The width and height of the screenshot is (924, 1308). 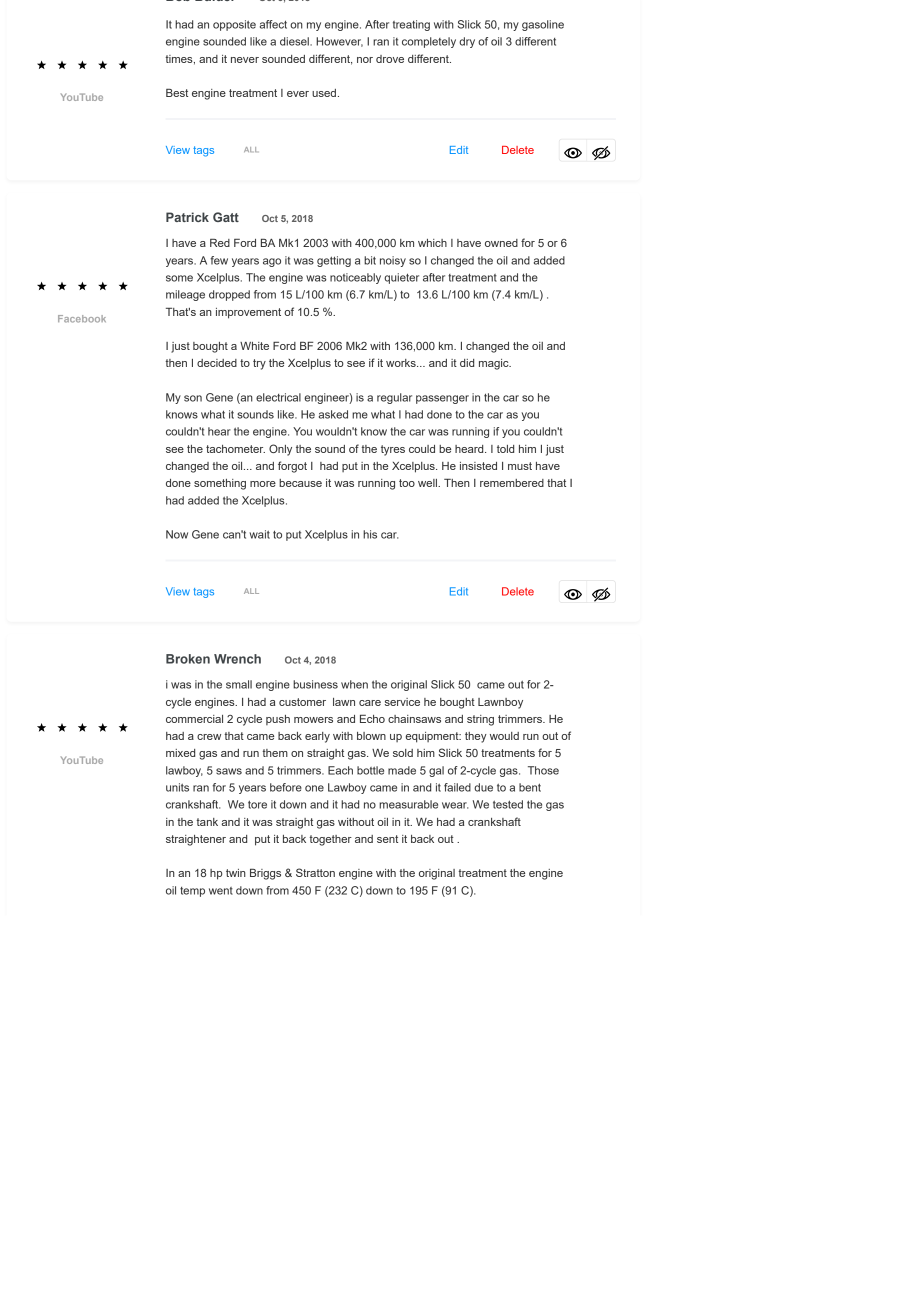 I want to click on forgot, so click(x=292, y=467).
